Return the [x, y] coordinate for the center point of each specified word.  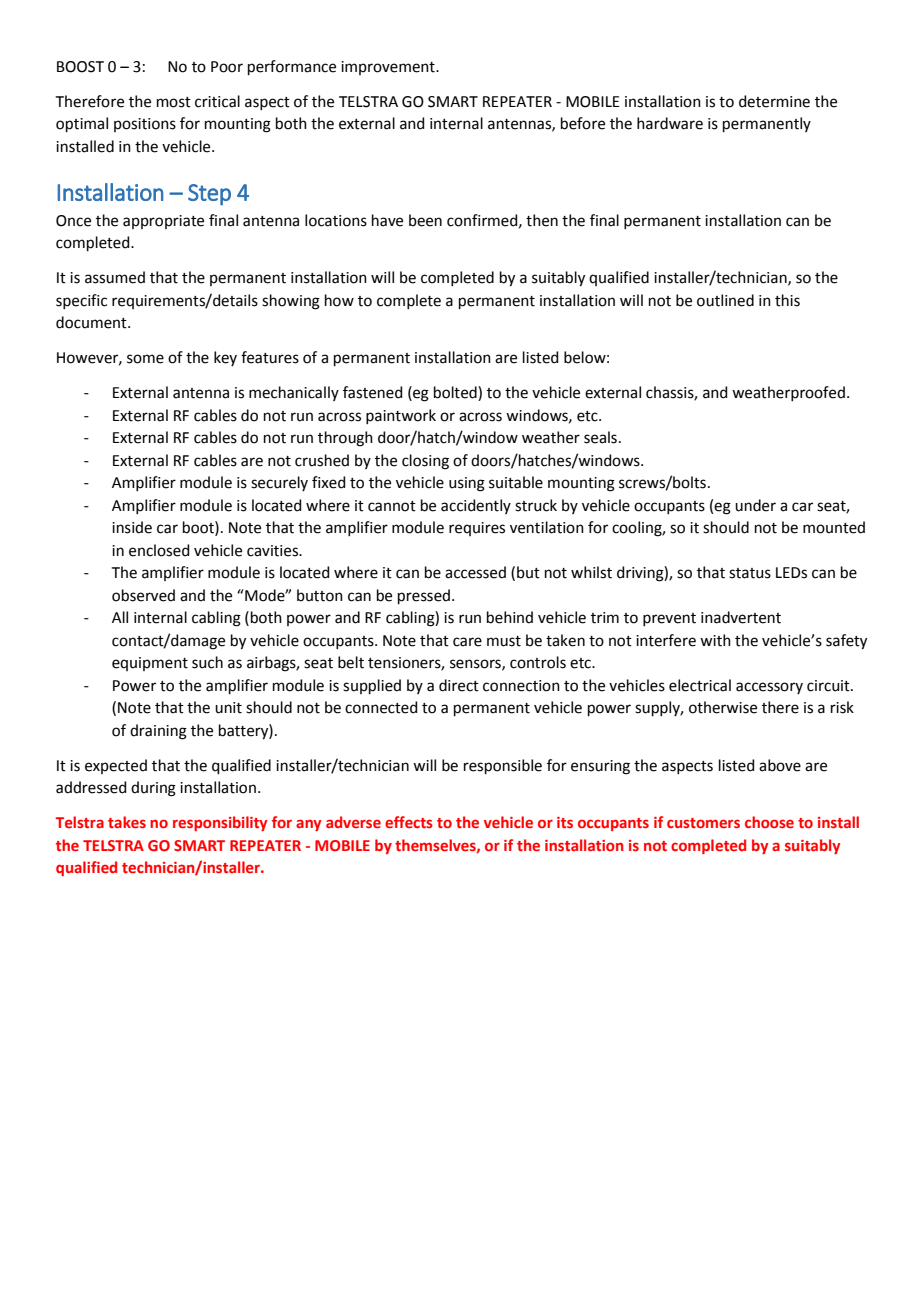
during [153, 789]
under [755, 505]
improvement [389, 68]
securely [279, 483]
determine [774, 101]
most [174, 102]
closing [425, 462]
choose [769, 822]
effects [409, 822]
